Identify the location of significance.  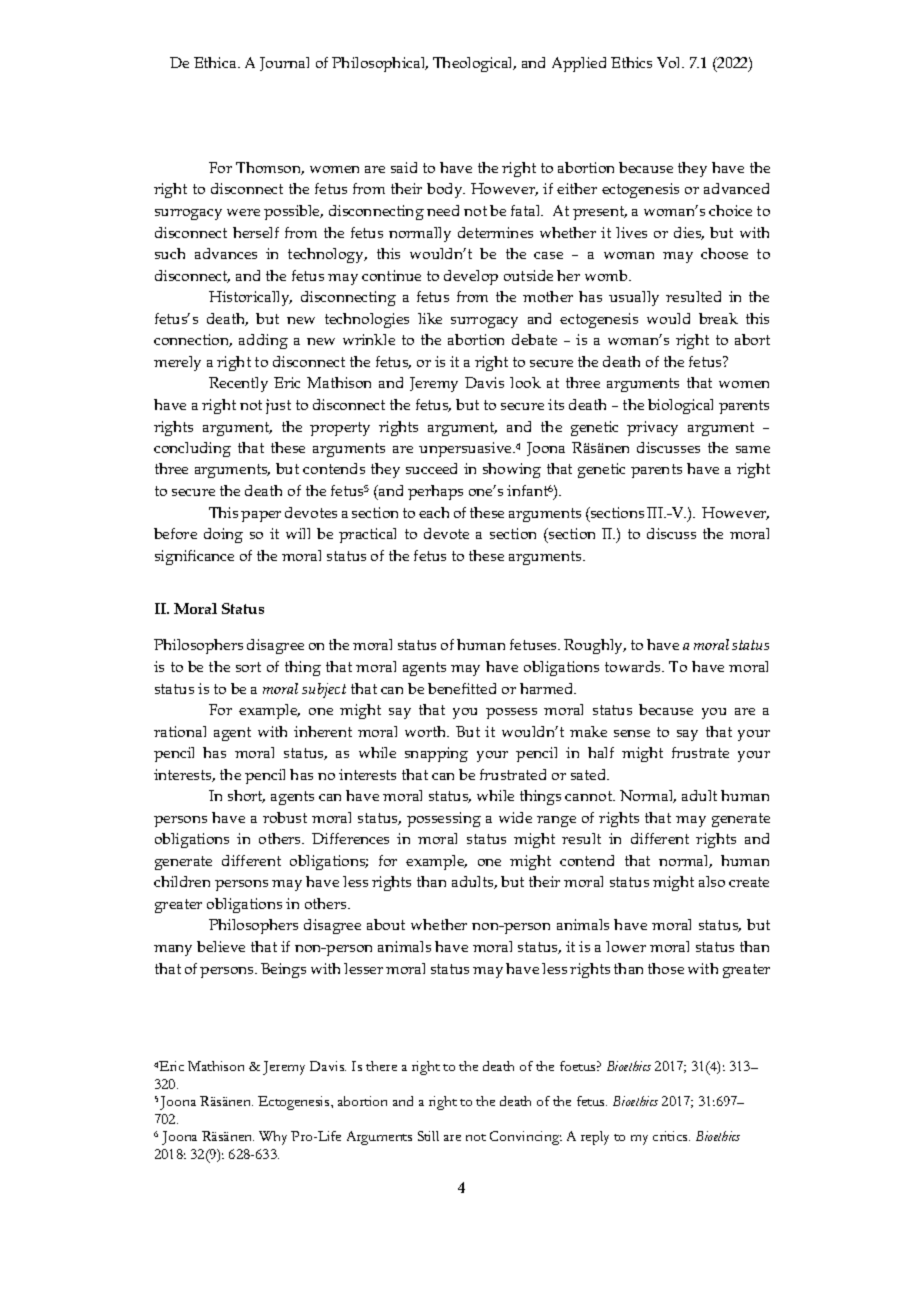
(194, 557).
